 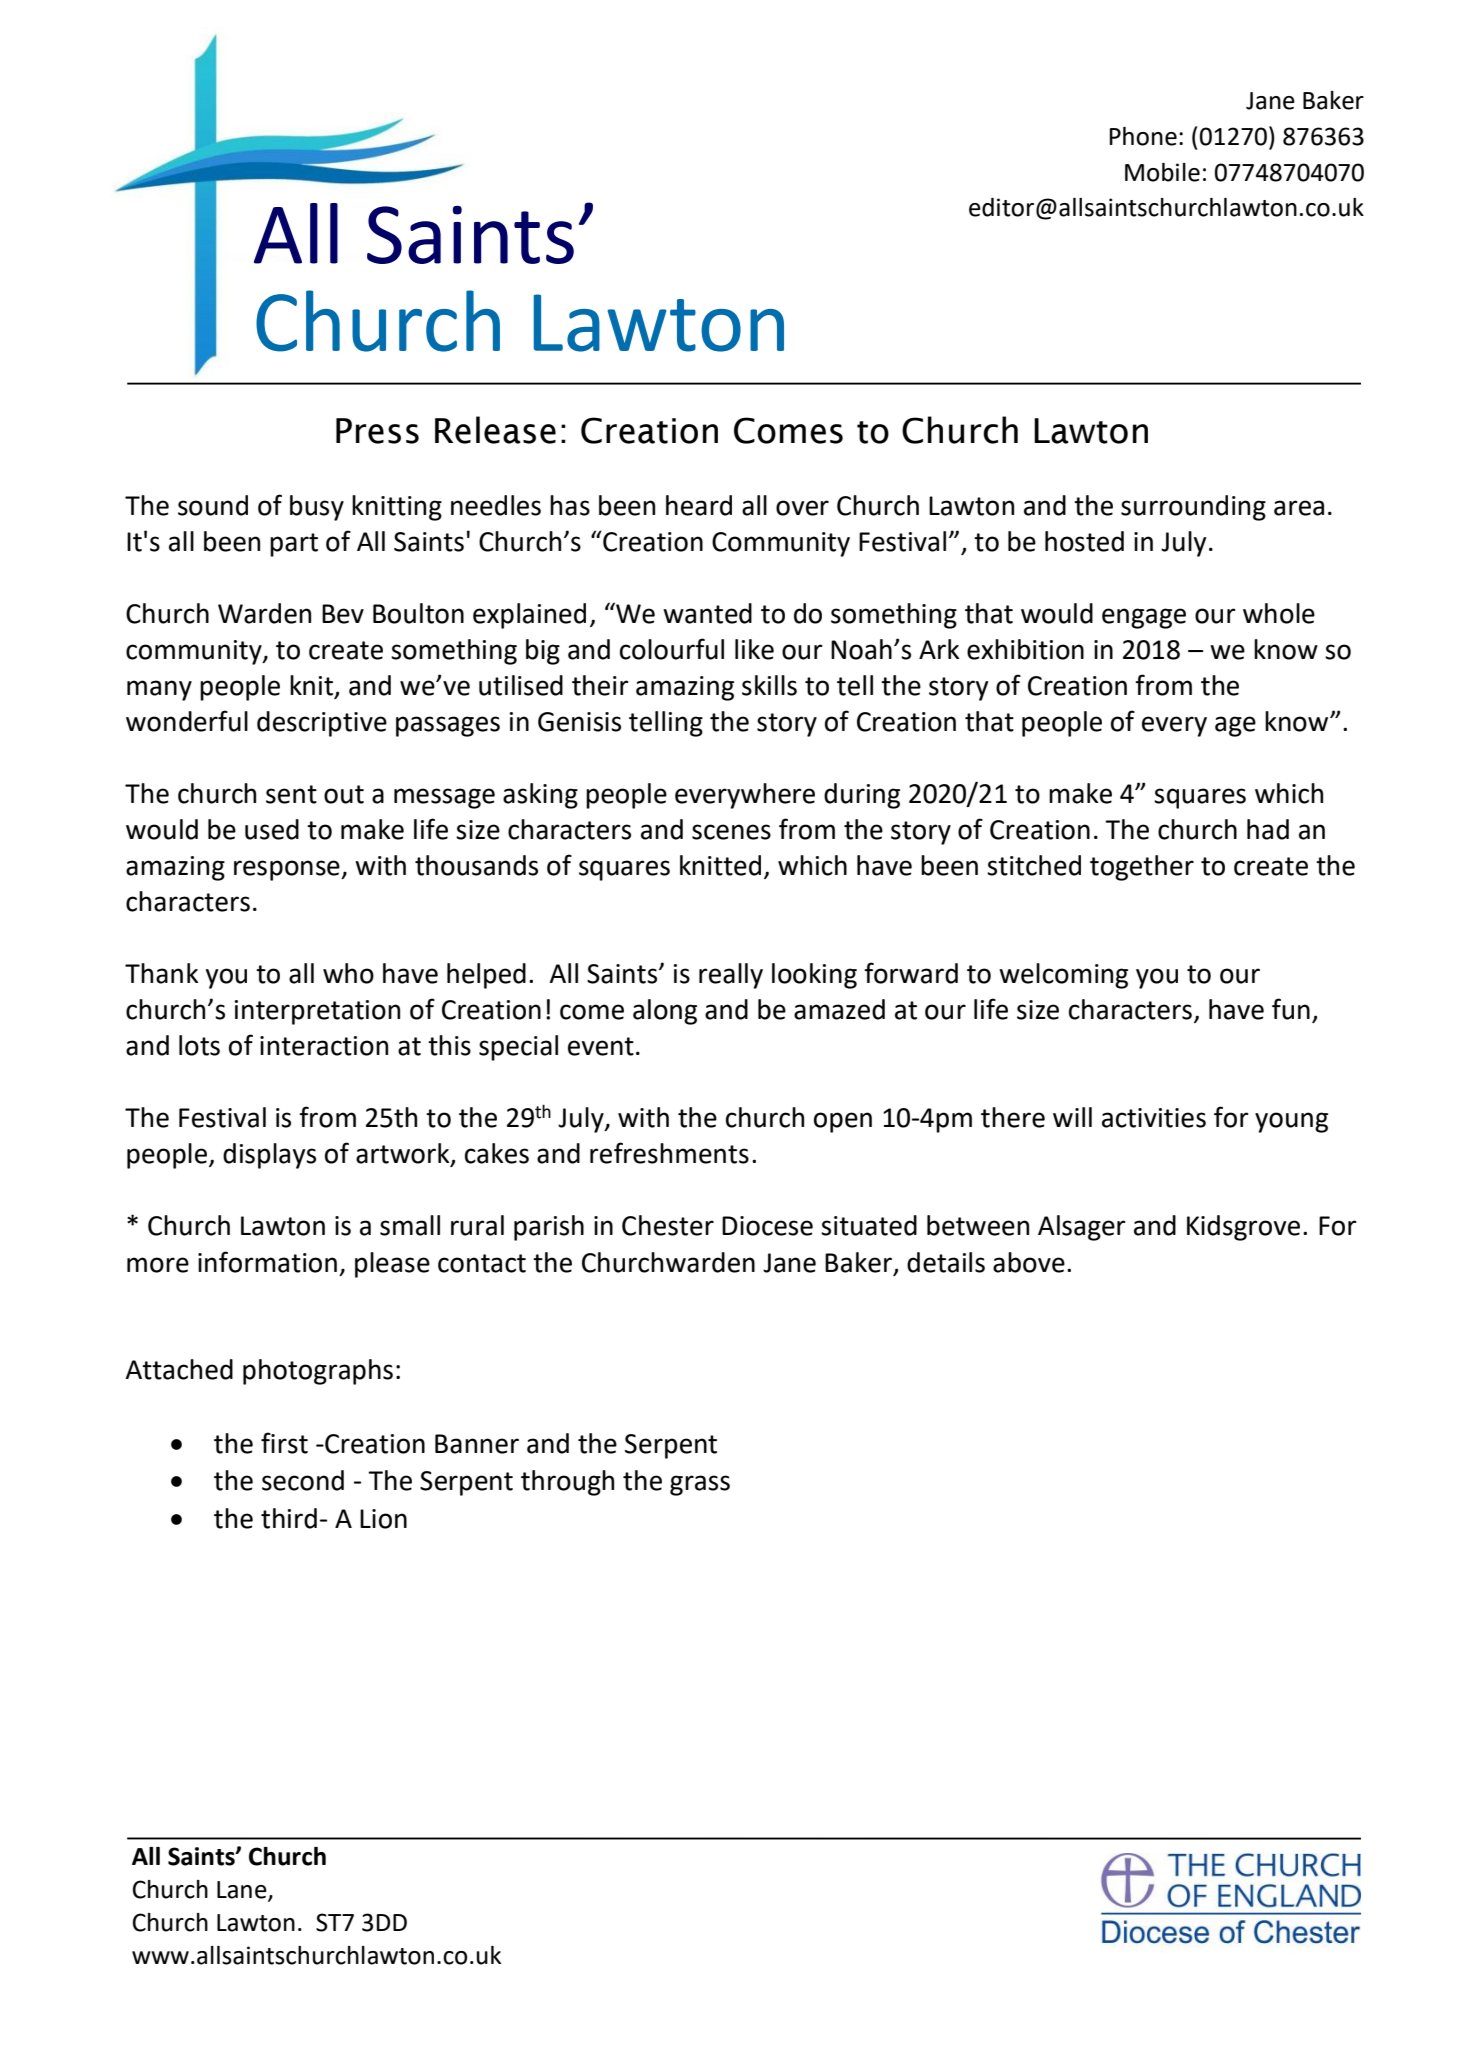 I want to click on Mobile, so click(x=1162, y=172).
